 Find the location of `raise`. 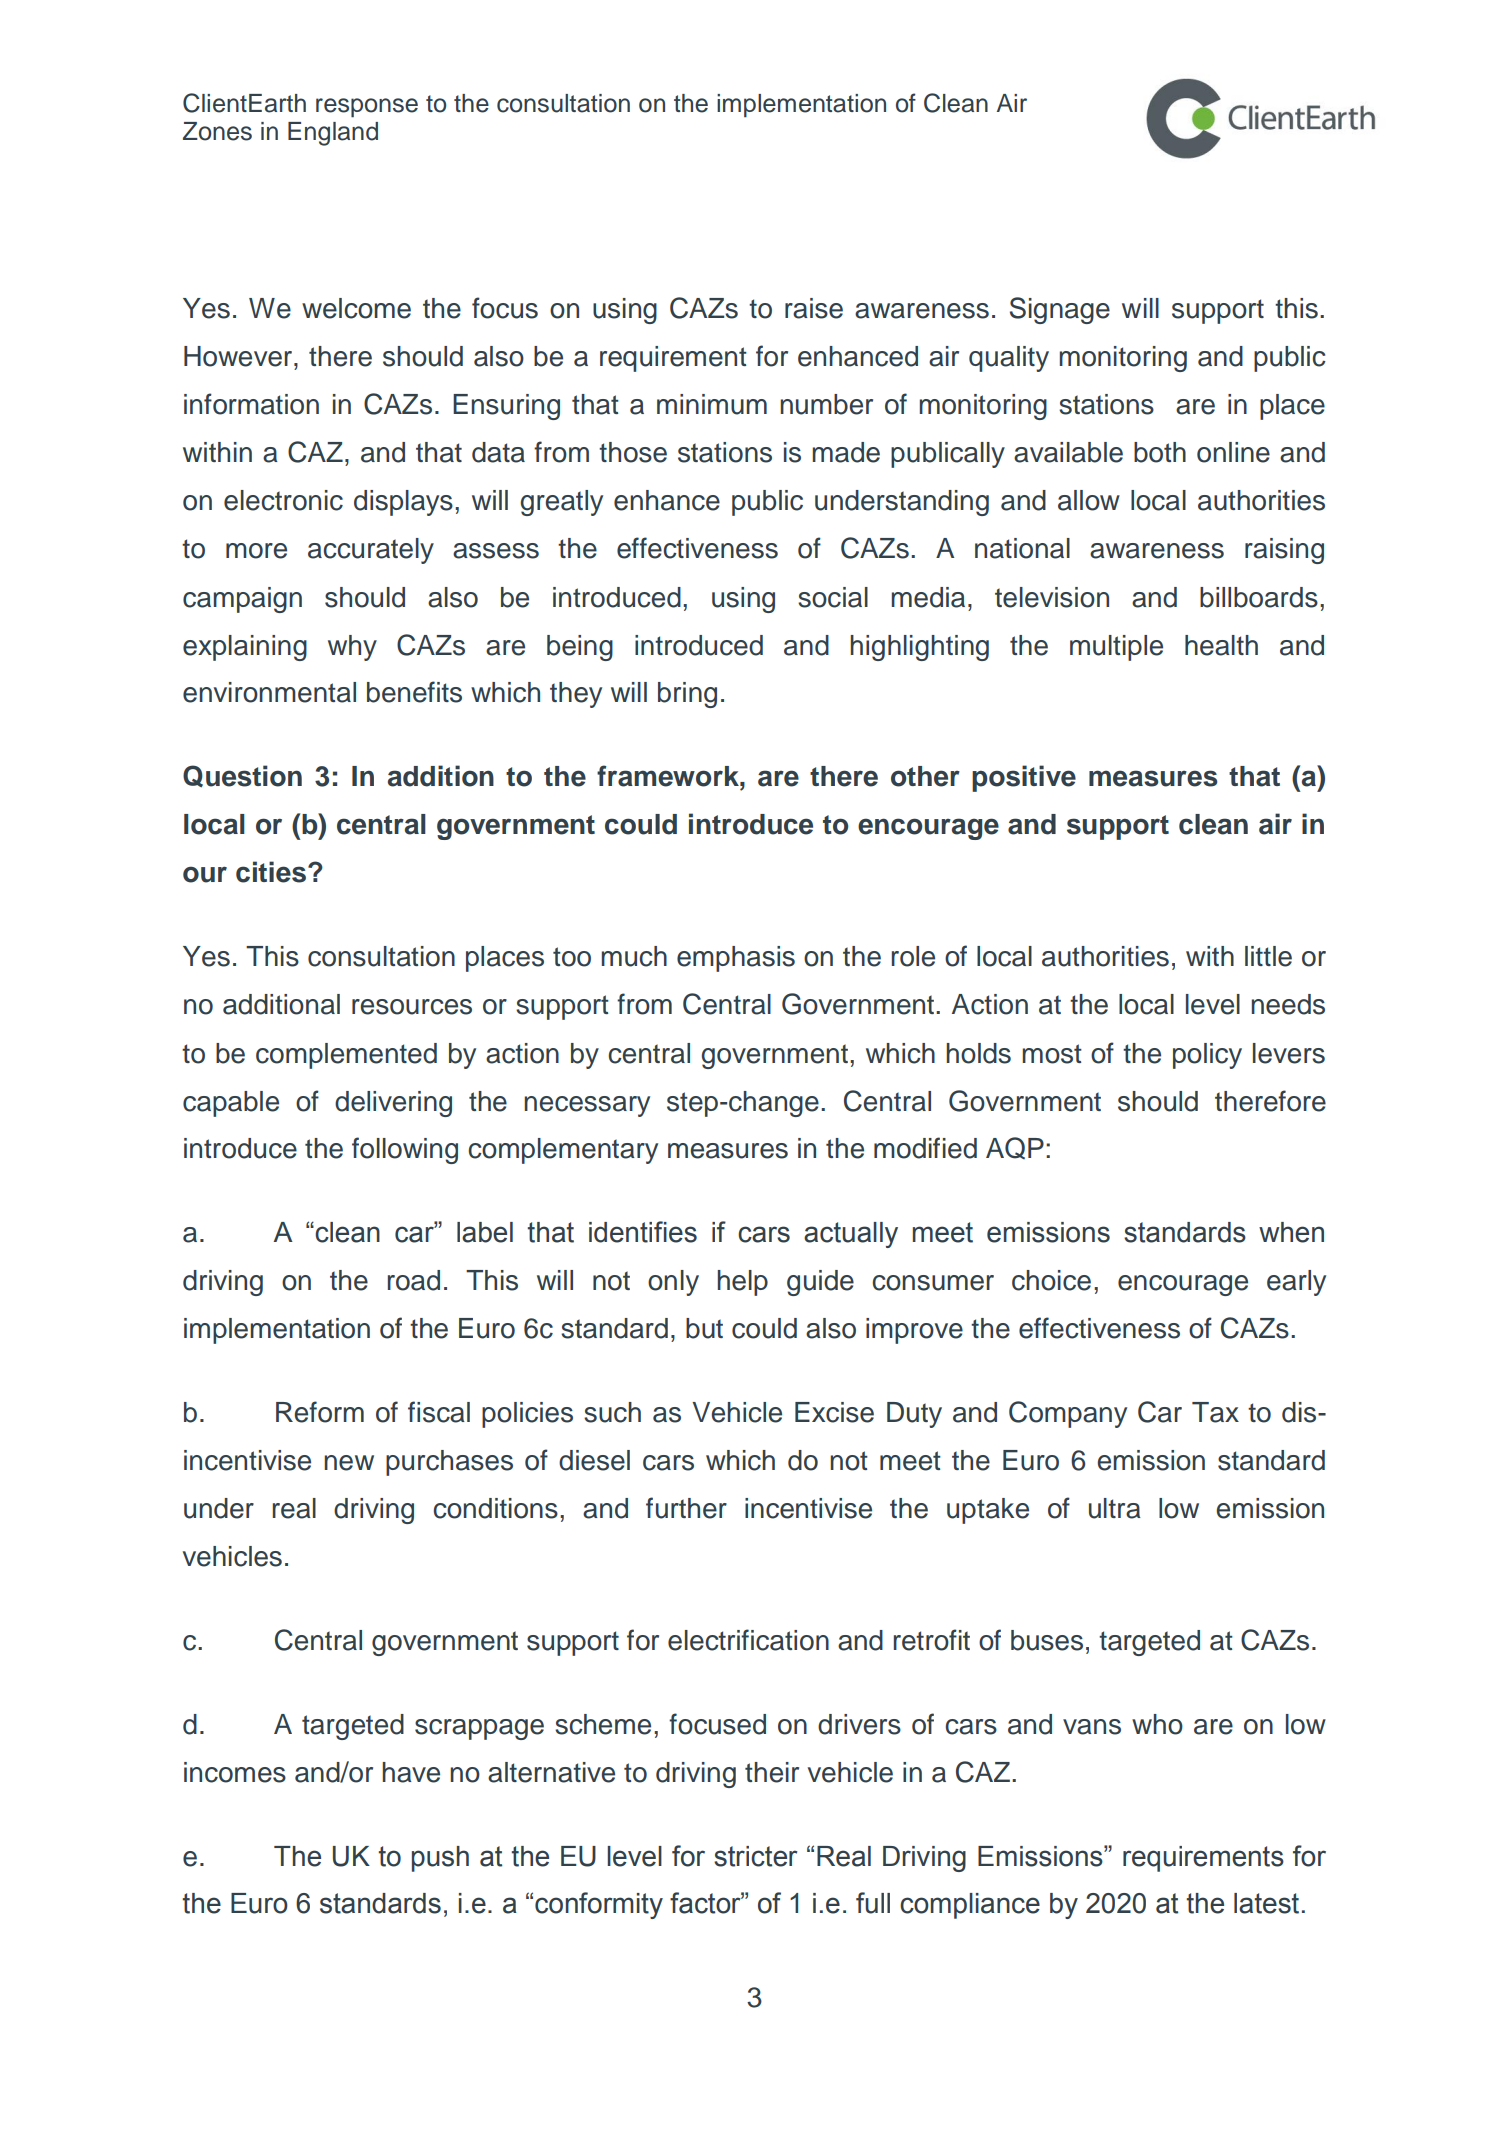

raise is located at coordinates (814, 308).
